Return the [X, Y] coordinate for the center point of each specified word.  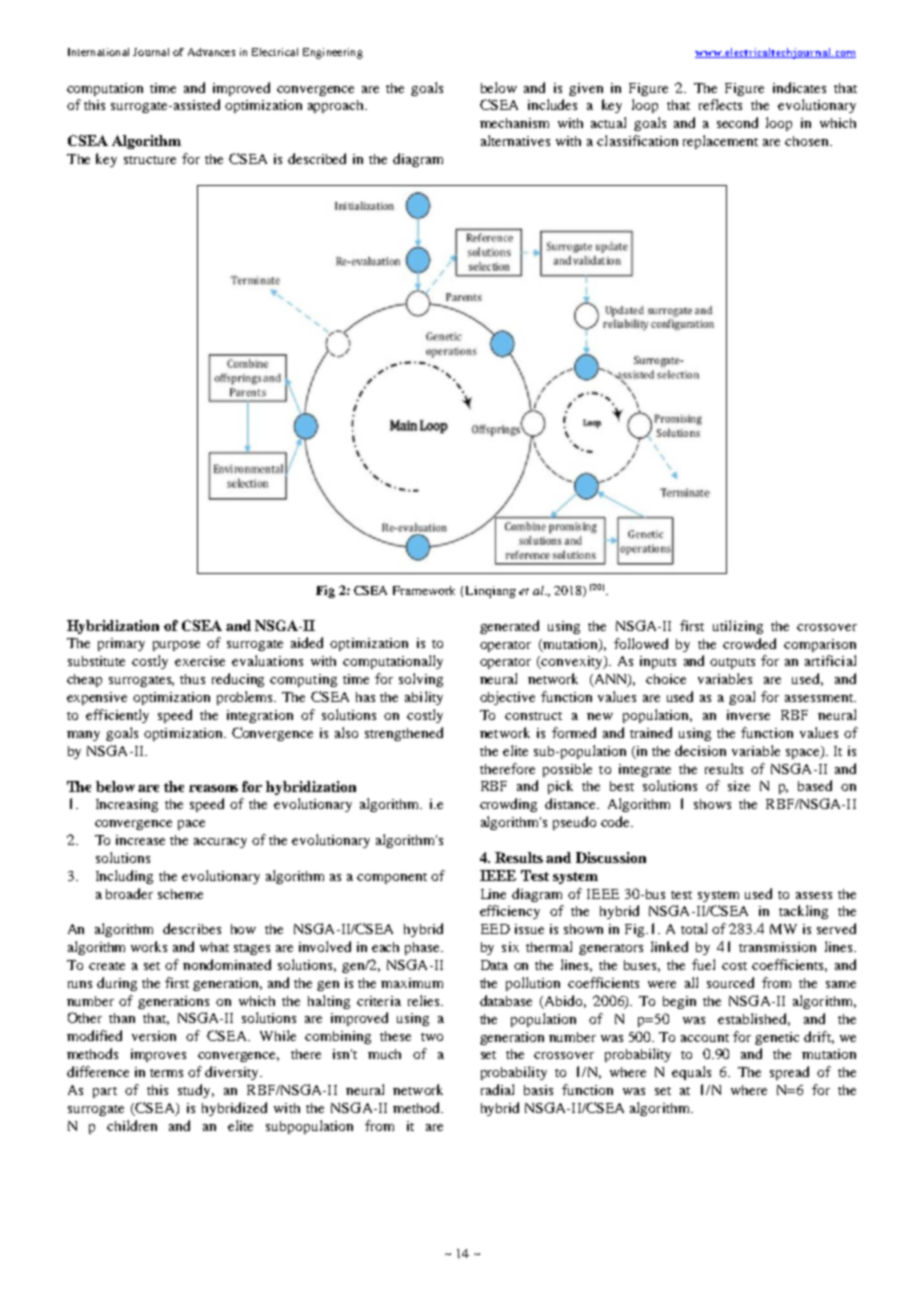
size [739, 786]
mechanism [514, 123]
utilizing [738, 627]
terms [166, 1073]
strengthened [404, 734]
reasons [213, 788]
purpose [176, 646]
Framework [424, 590]
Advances [211, 52]
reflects [720, 104]
